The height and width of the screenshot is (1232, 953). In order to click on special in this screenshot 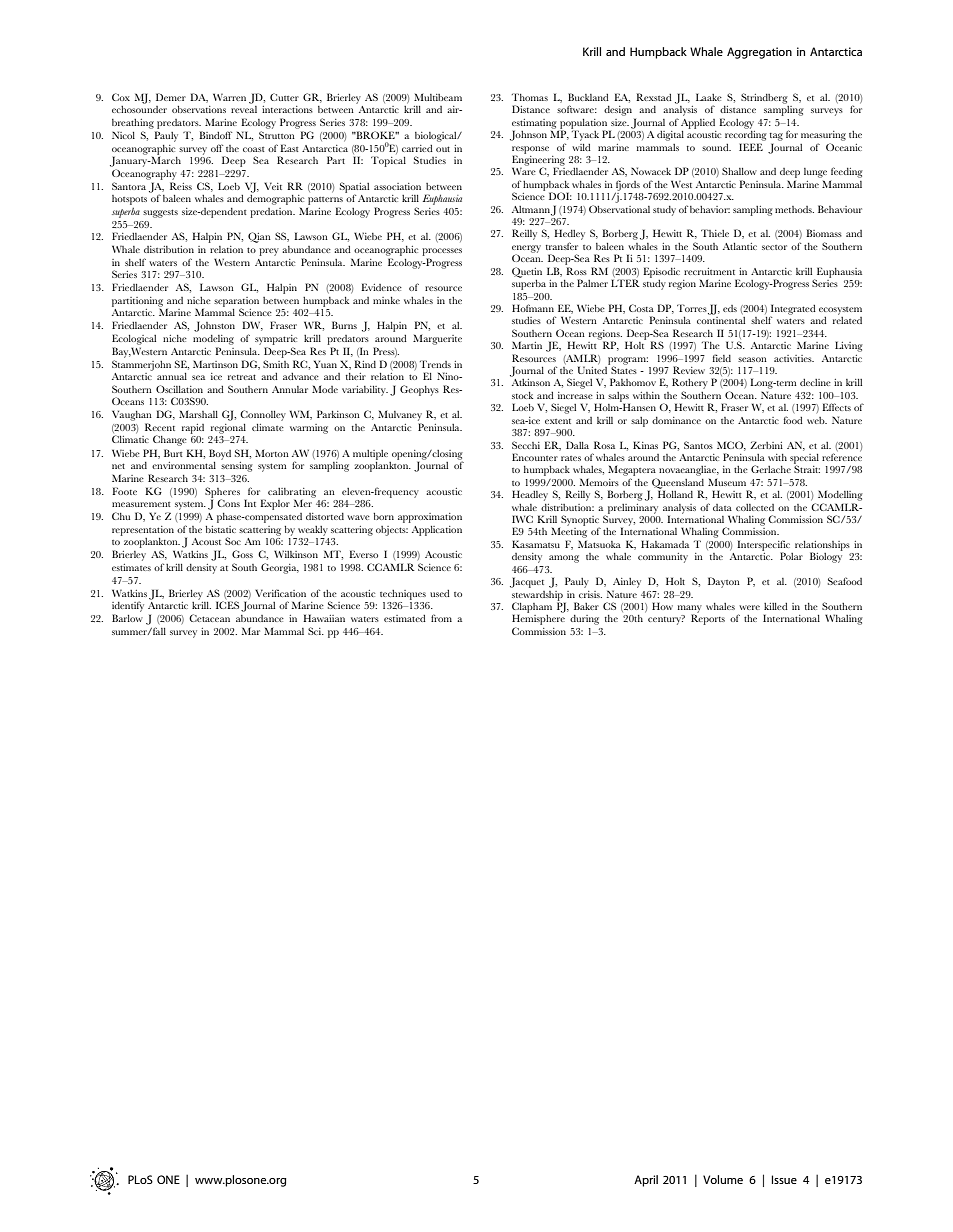, I will do `click(804, 460)`.
